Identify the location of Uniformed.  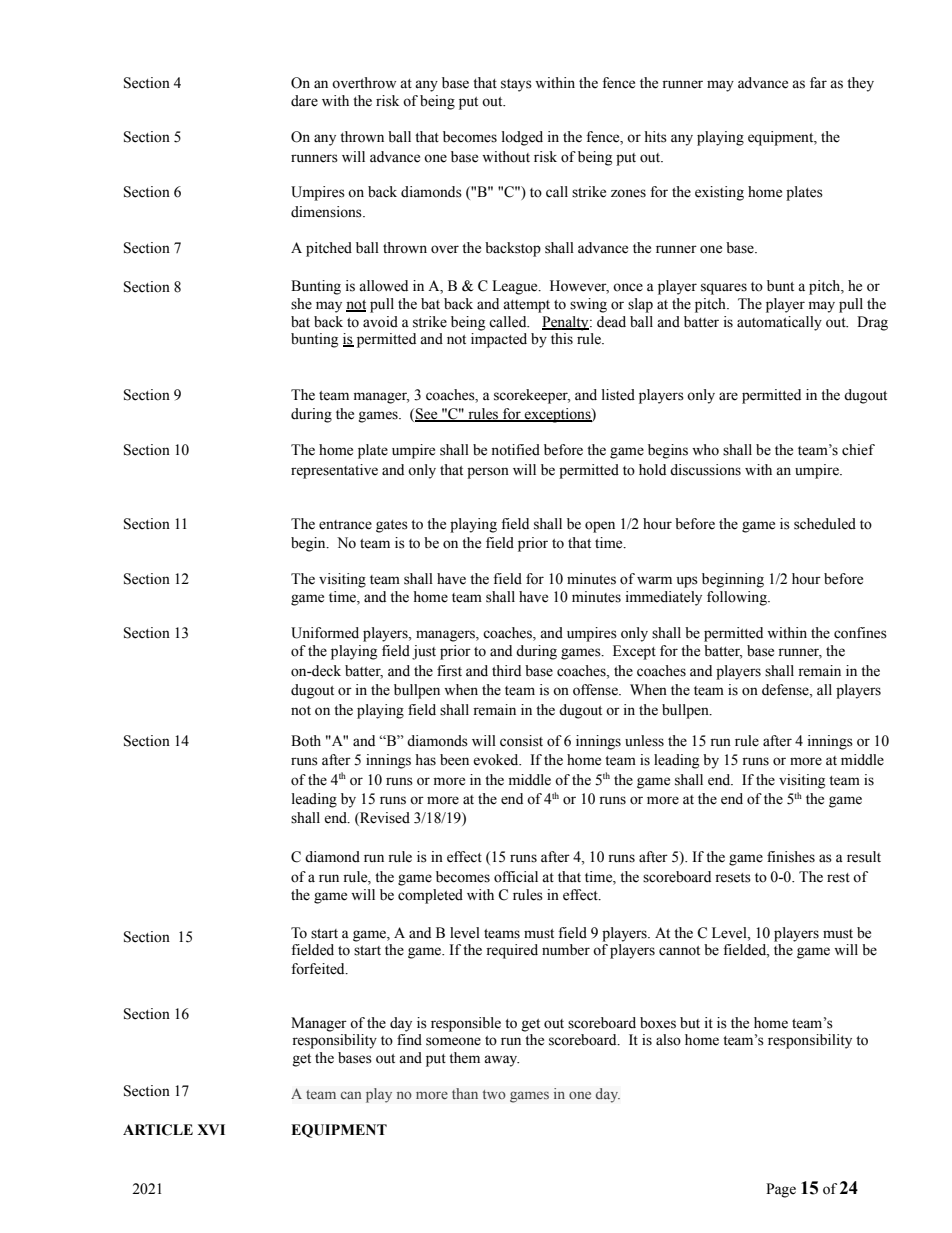
(325, 633).
